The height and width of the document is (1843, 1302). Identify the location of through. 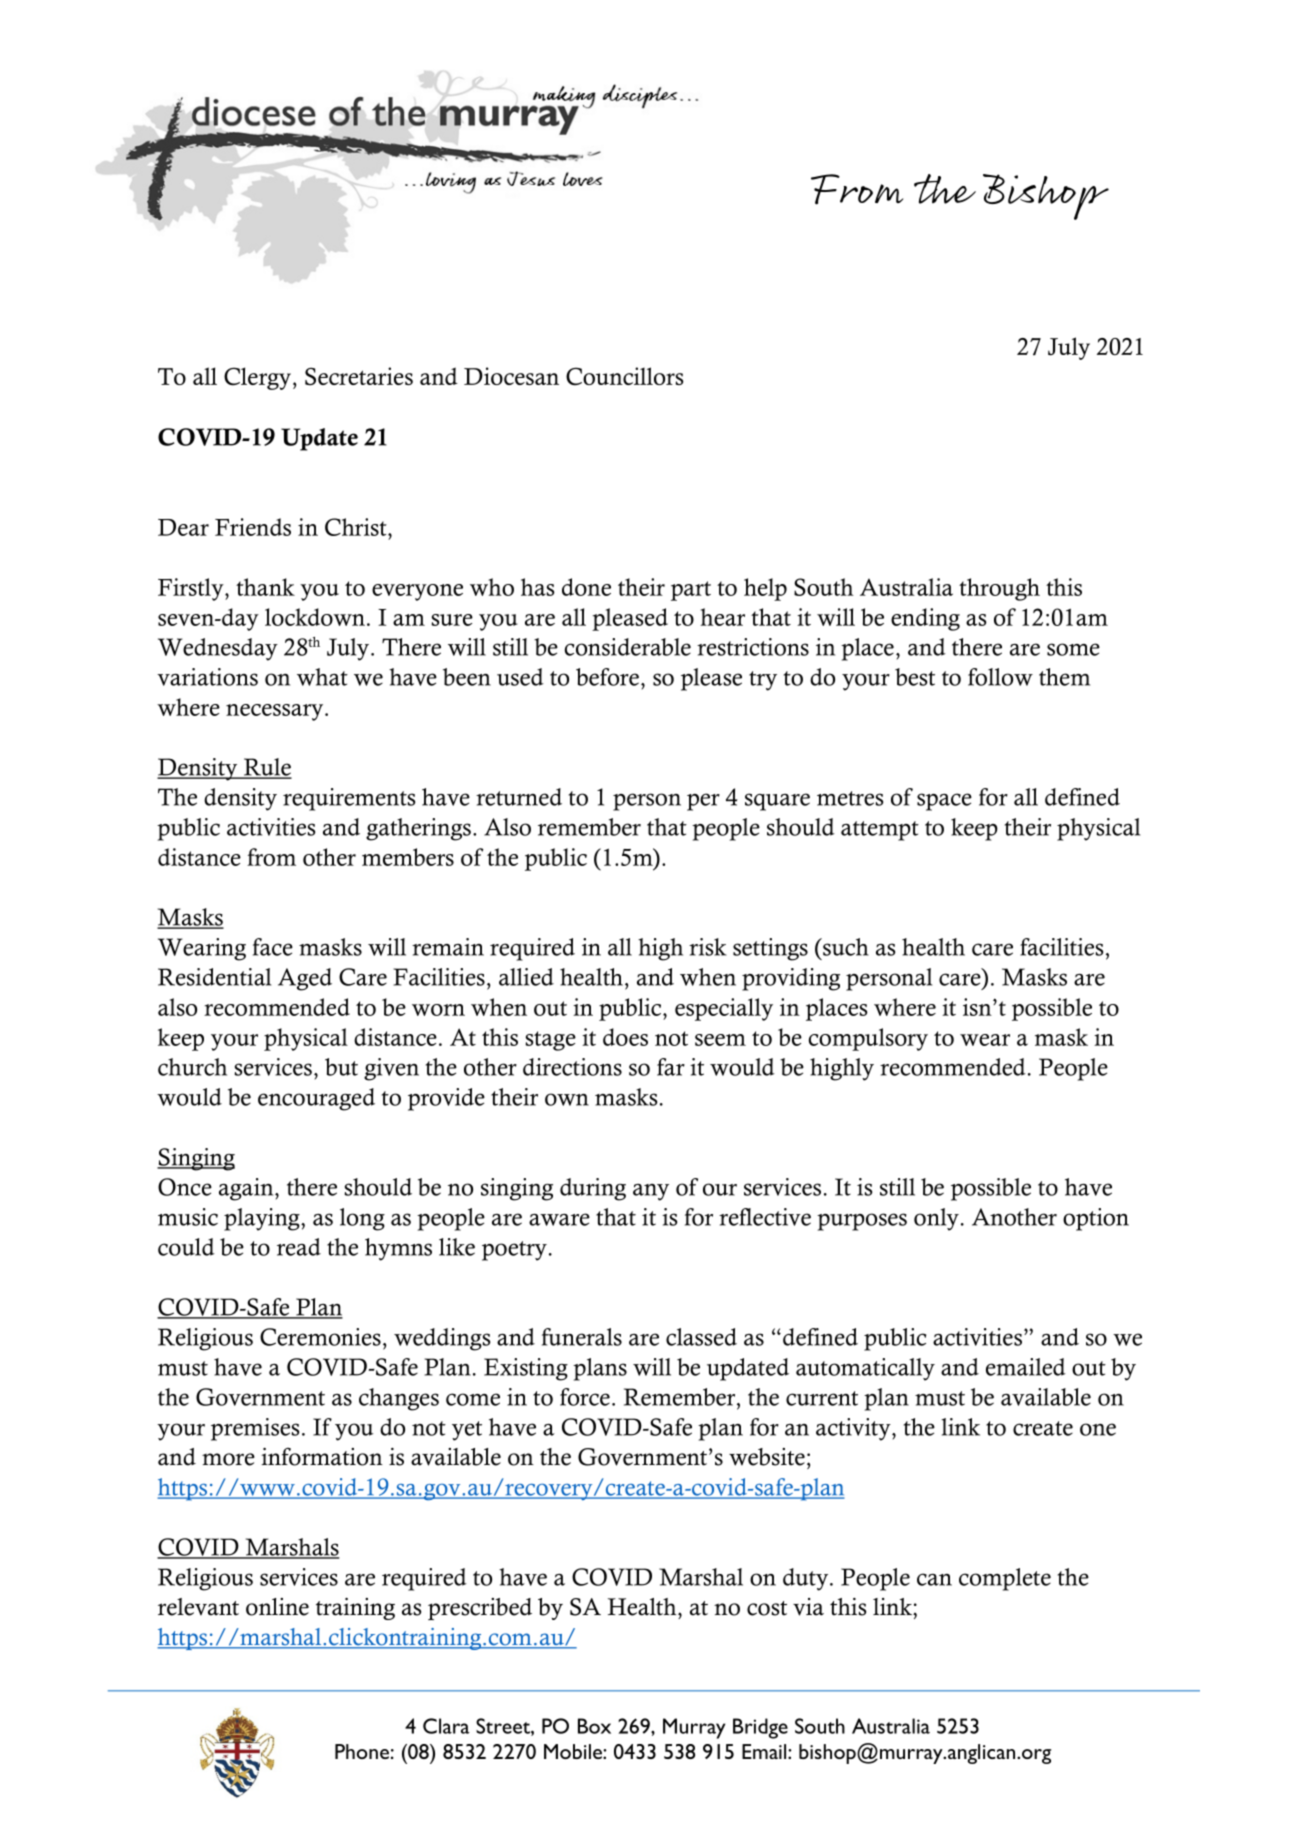
(999, 589).
